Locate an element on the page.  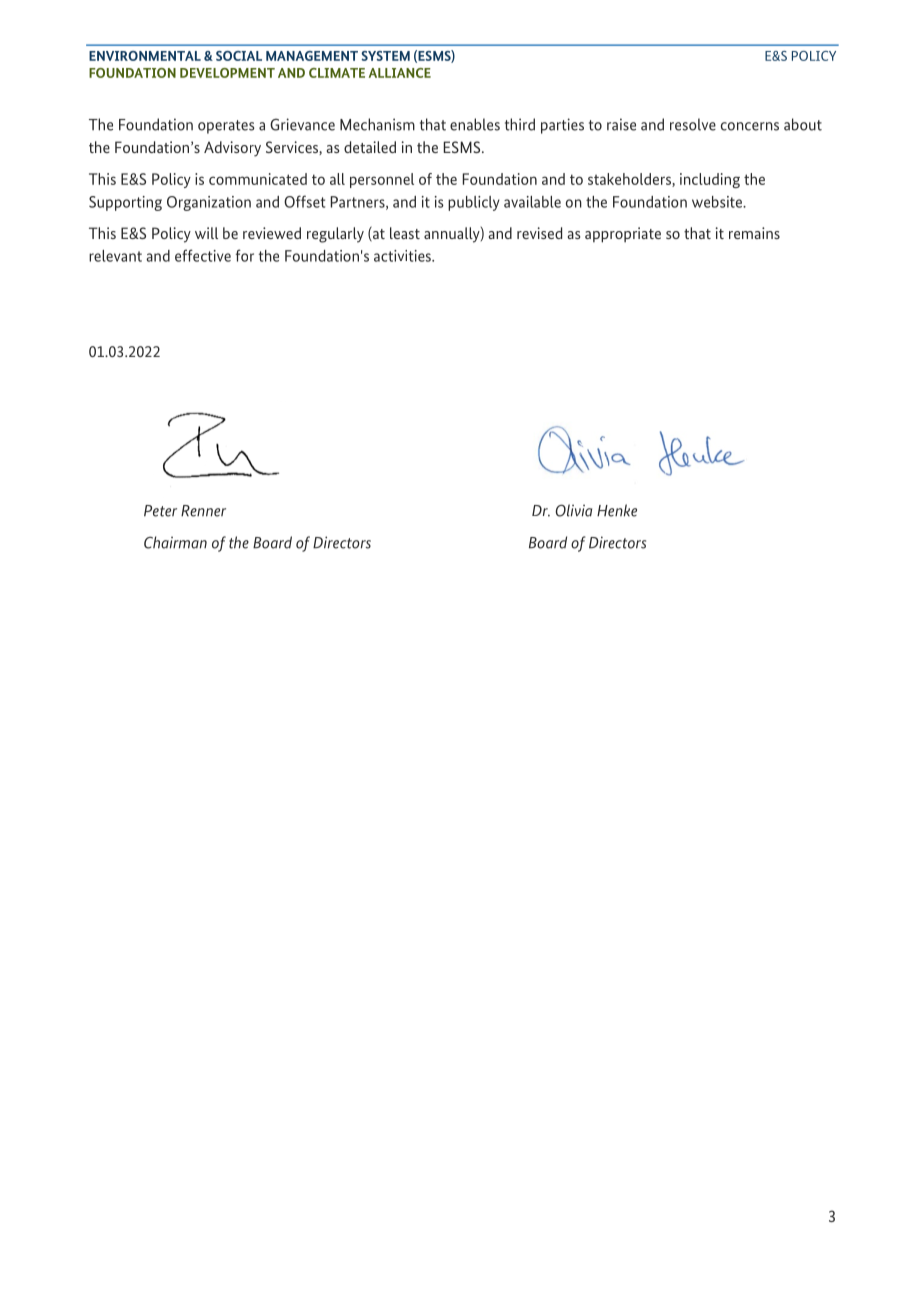
ALLIANCE is located at coordinates (400, 73).
